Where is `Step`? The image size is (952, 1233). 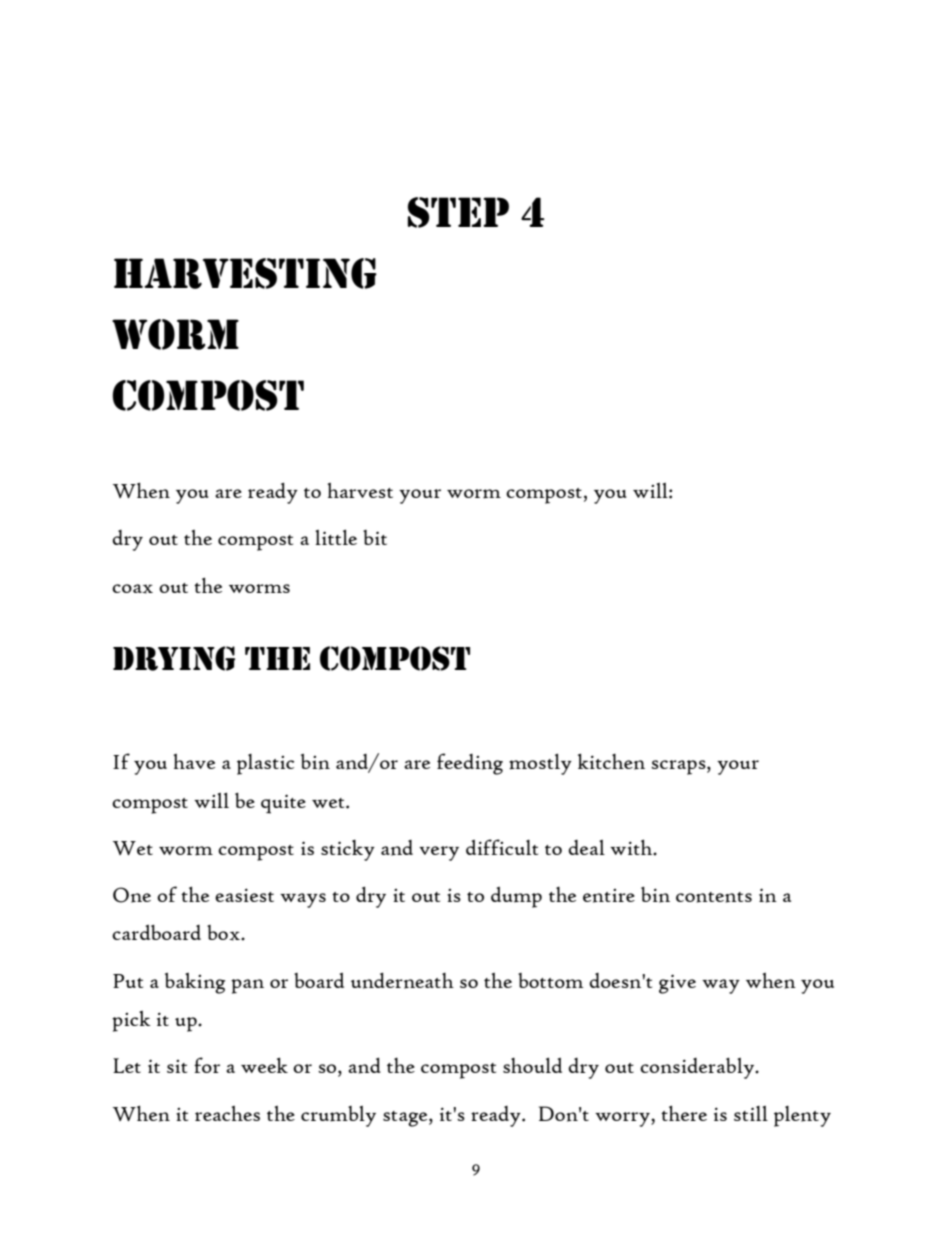
Step is located at coordinates (458, 212).
